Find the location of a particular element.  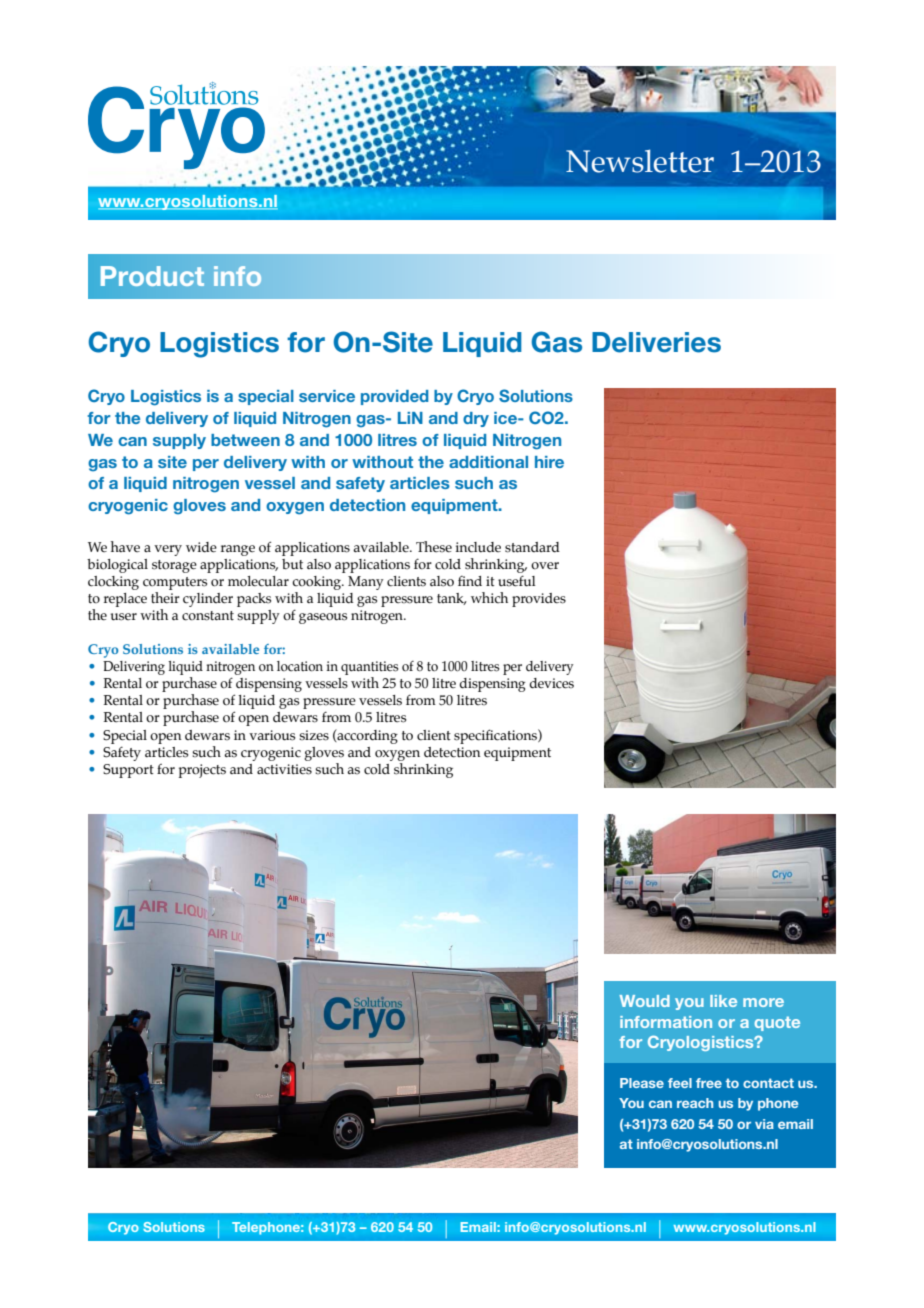

Please is located at coordinates (642, 1083).
